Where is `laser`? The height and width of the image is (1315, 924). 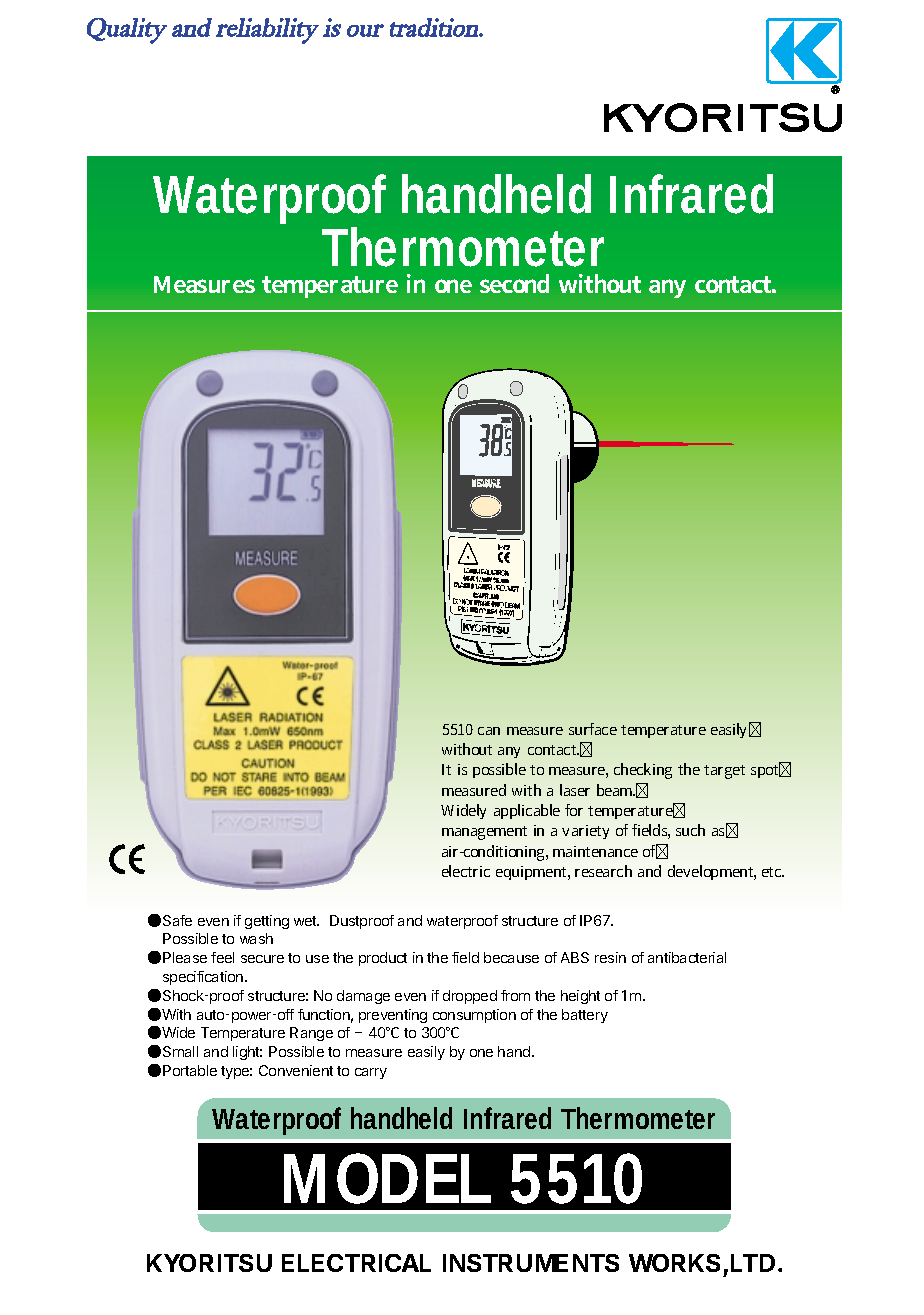 laser is located at coordinates (575, 790).
